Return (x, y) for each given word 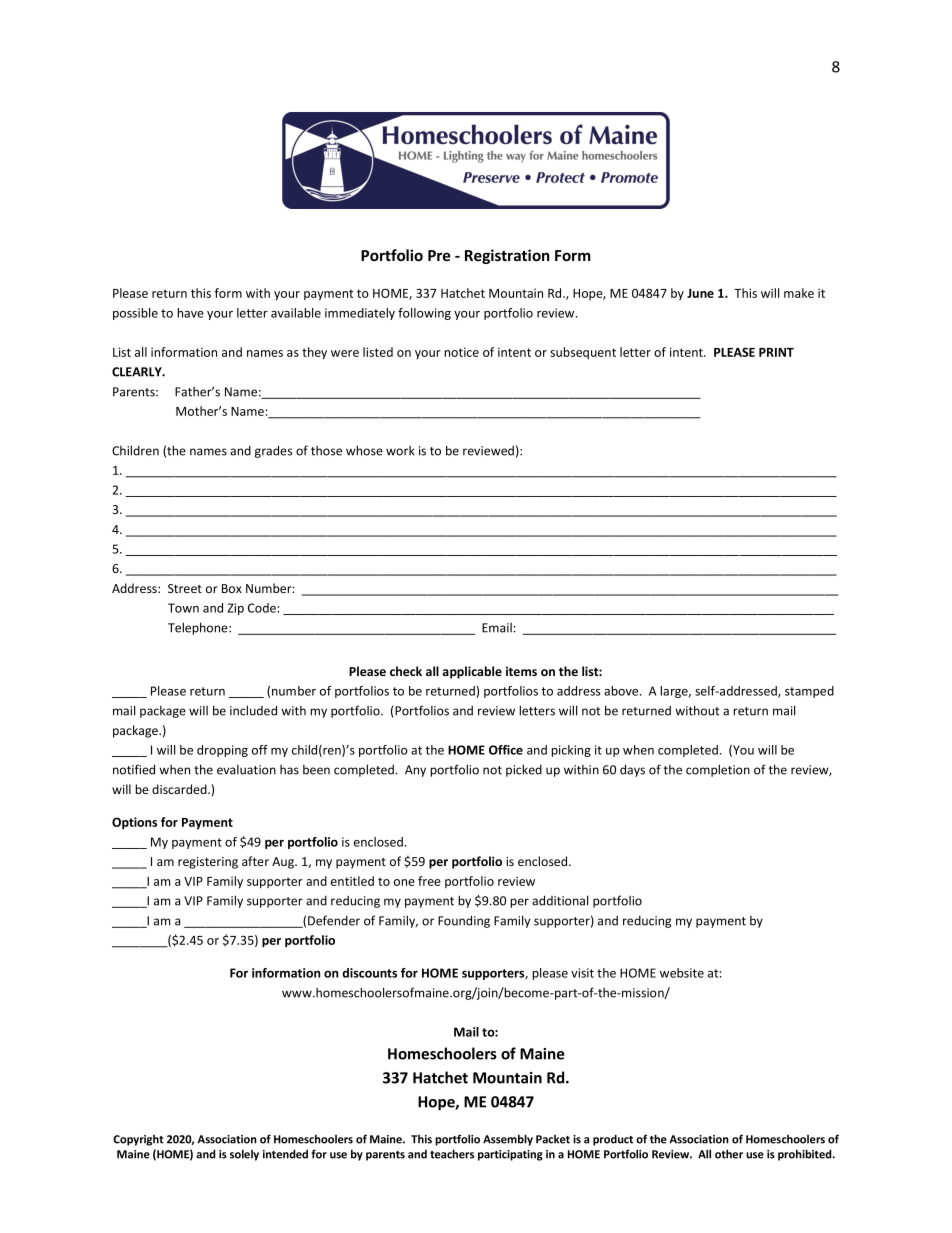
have (190, 313)
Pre (439, 255)
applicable (472, 672)
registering (208, 863)
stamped (809, 692)
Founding (464, 921)
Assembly (508, 1140)
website (682, 973)
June (700, 293)
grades (273, 451)
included (253, 710)
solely (244, 1155)
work (400, 451)
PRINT (776, 352)
